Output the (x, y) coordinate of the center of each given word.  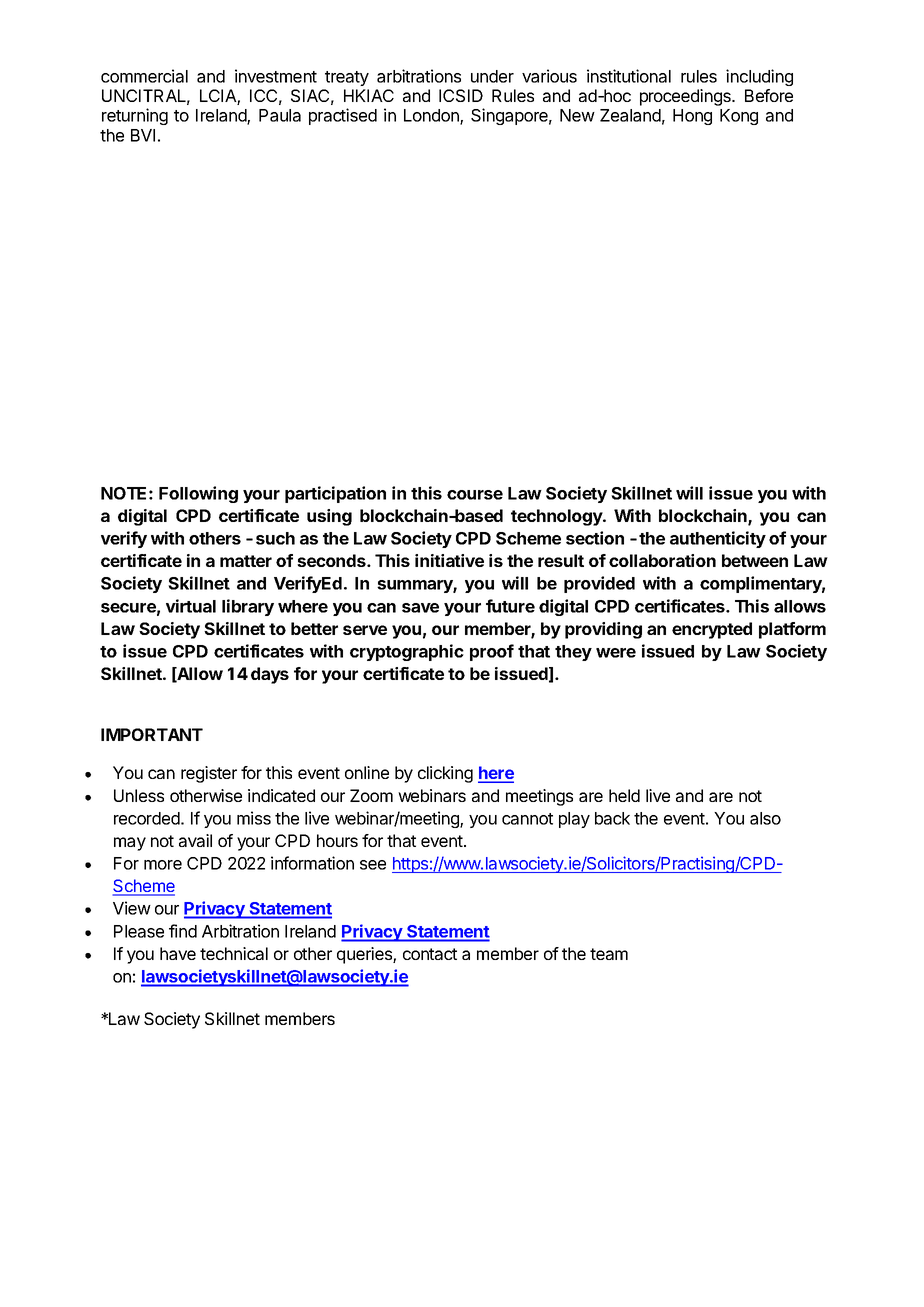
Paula (280, 115)
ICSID (461, 95)
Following (198, 494)
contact (430, 954)
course (475, 495)
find (183, 931)
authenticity (718, 539)
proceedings (686, 97)
